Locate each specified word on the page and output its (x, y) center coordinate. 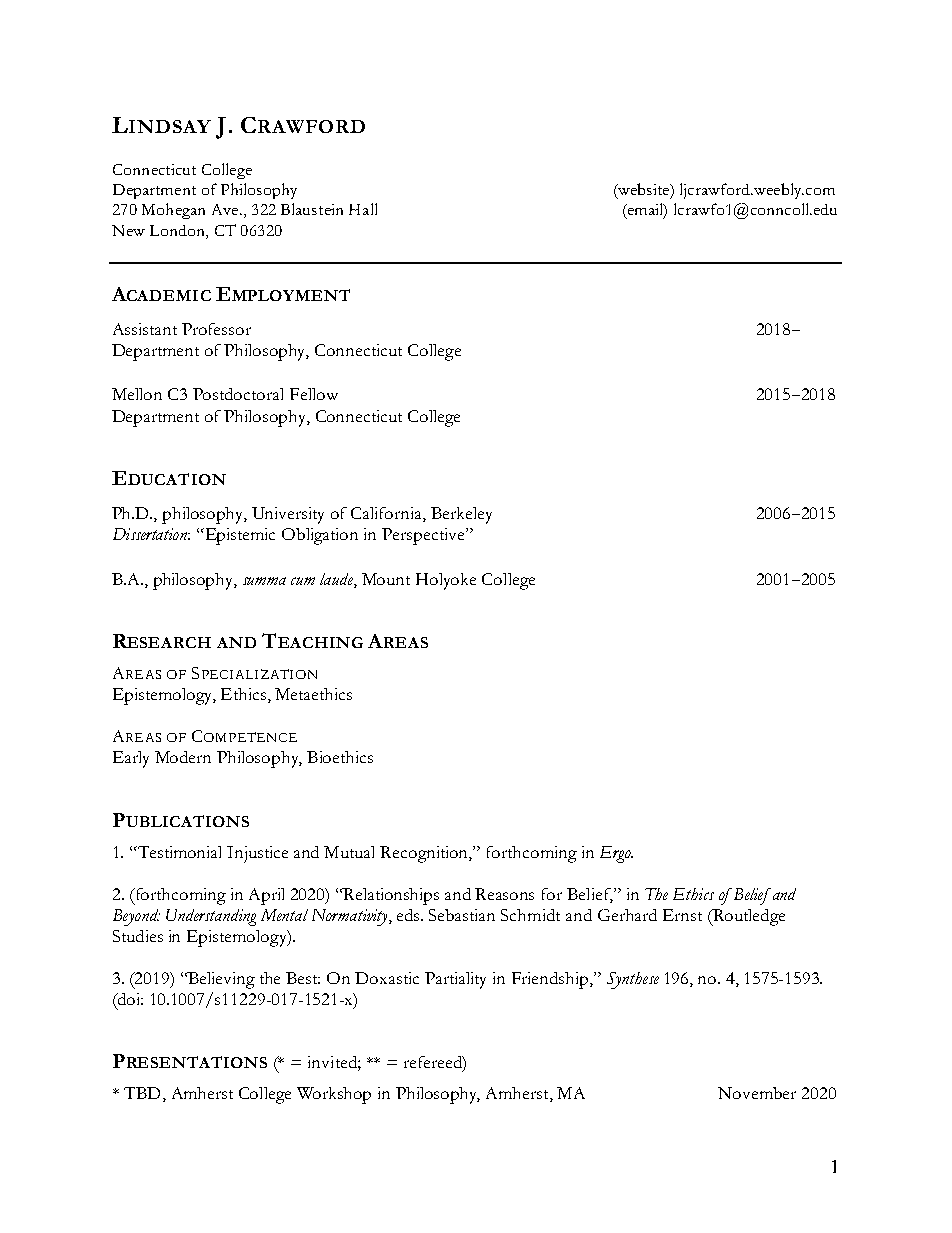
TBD (142, 1093)
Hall (363, 209)
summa (264, 581)
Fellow (314, 394)
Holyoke (446, 581)
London (178, 230)
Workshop (334, 1095)
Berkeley (461, 515)
